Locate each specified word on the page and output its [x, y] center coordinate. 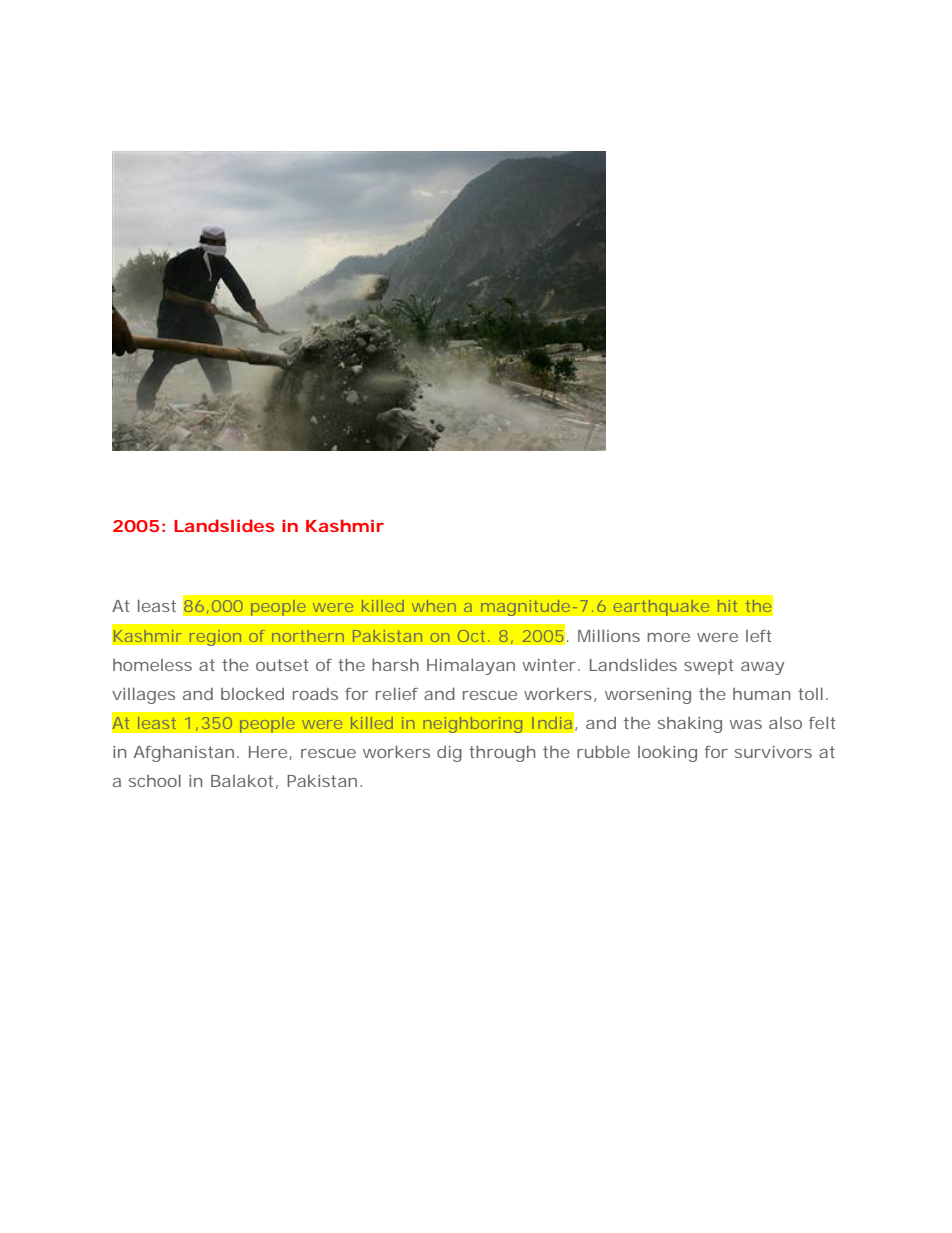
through [502, 754]
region [215, 637]
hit [727, 606]
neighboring [473, 724]
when [434, 606]
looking [667, 754]
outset [282, 665]
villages [143, 696]
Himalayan [471, 667]
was [745, 724]
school [155, 781]
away [762, 668]
